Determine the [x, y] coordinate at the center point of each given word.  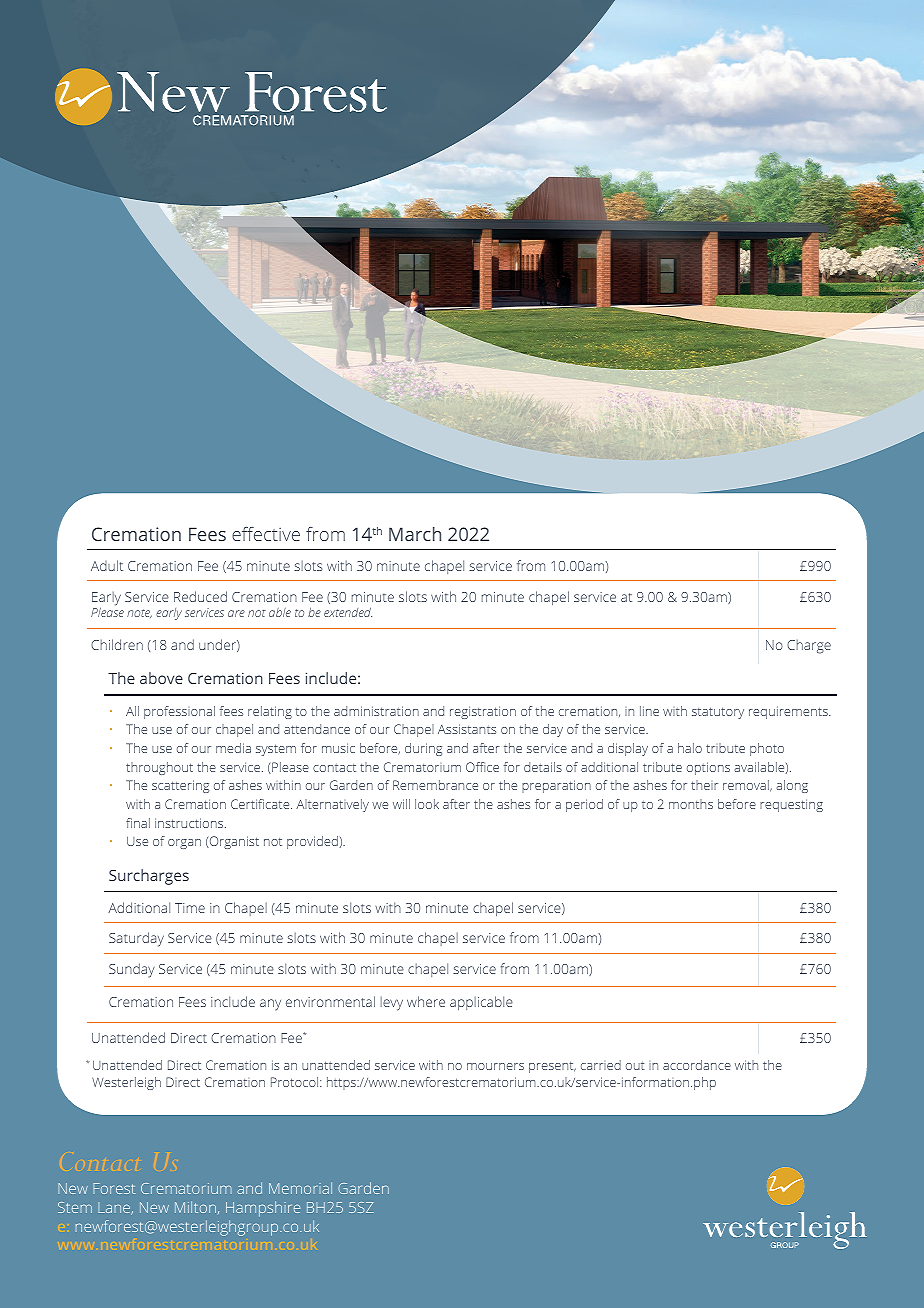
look [427, 804]
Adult [107, 565]
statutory [718, 713]
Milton [195, 1207]
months [691, 804]
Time [190, 908]
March [415, 534]
